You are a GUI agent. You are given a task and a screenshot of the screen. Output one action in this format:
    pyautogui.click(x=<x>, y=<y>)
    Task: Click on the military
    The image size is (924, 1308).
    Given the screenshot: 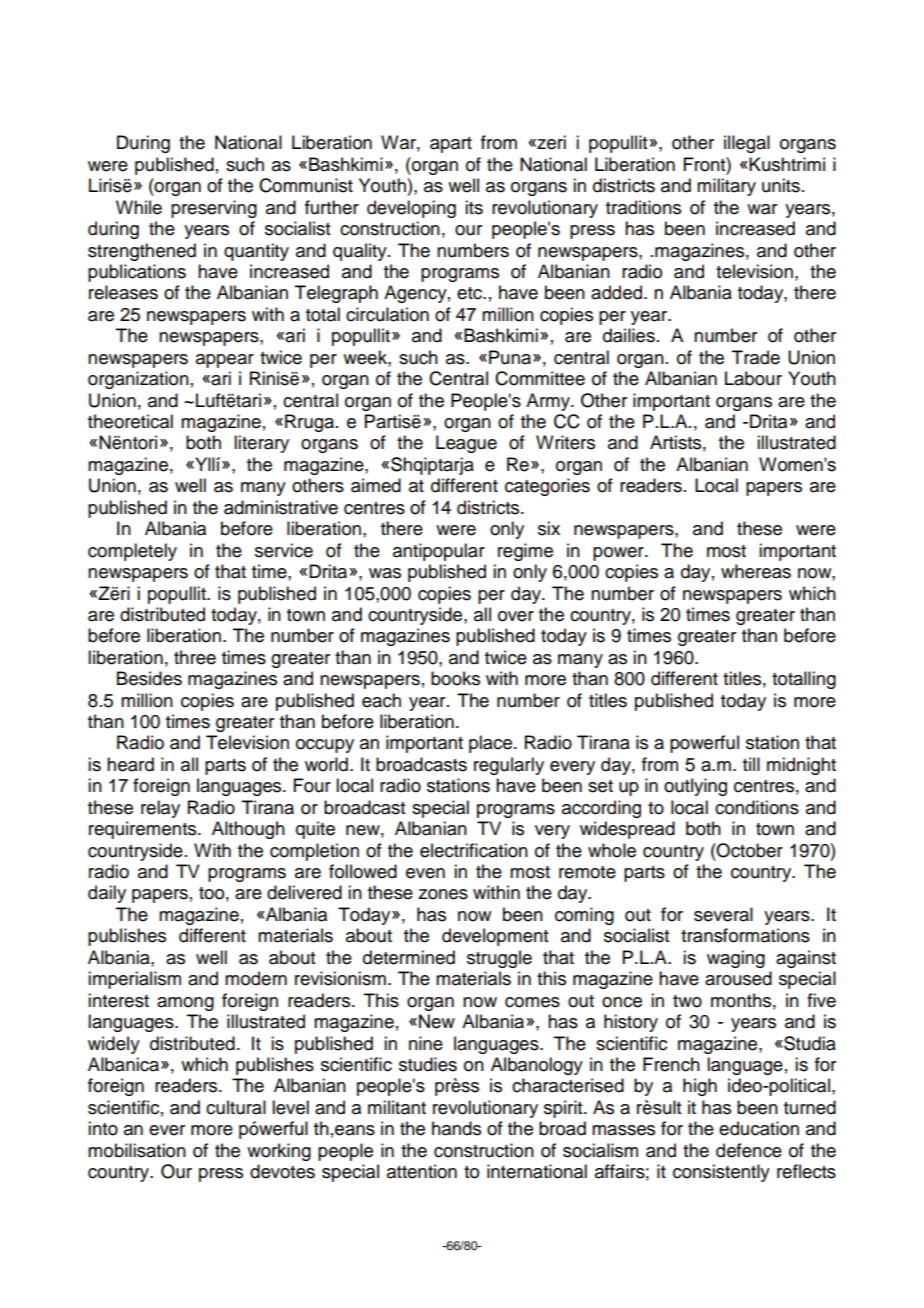 What is the action you would take?
    pyautogui.click(x=726, y=187)
